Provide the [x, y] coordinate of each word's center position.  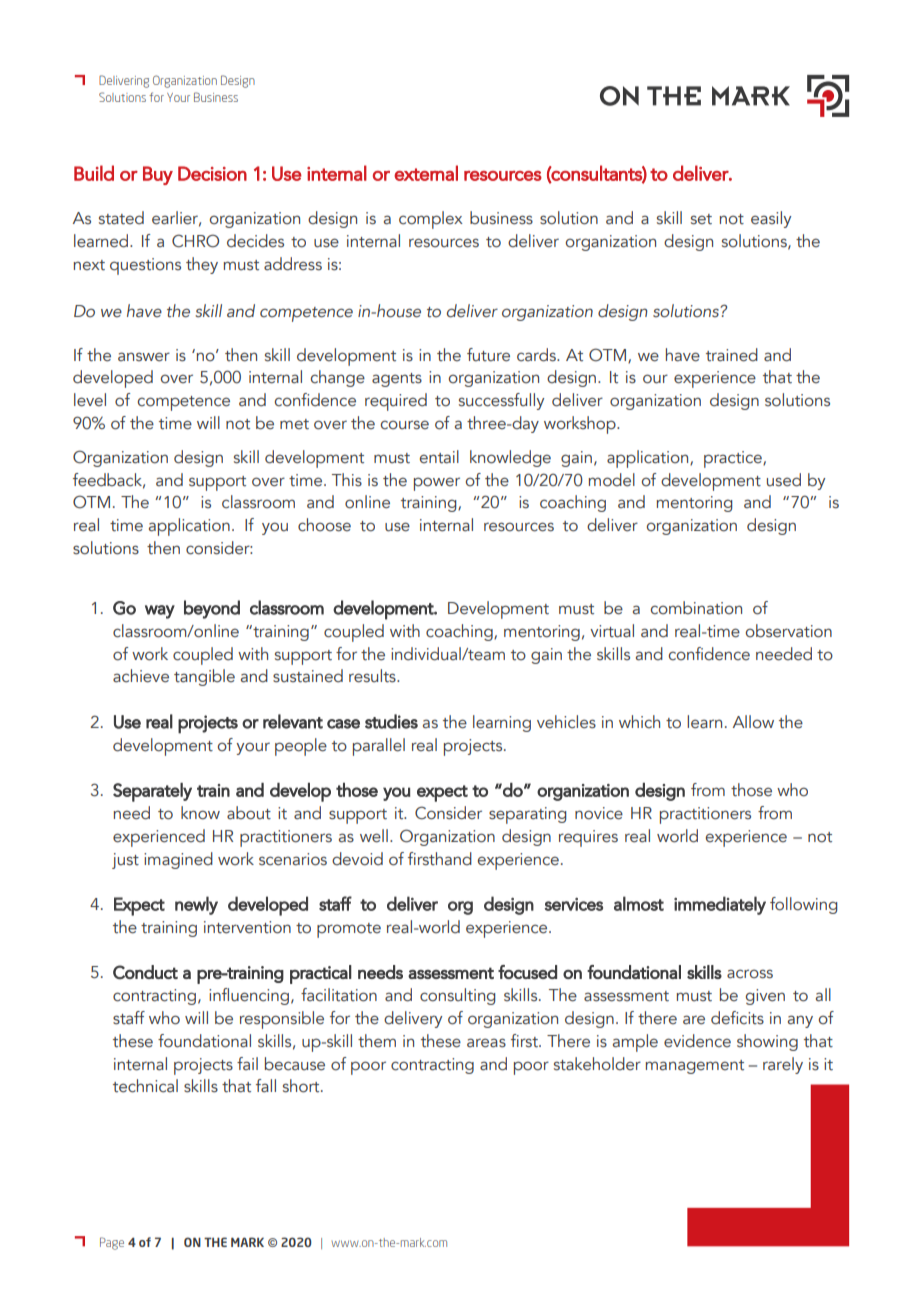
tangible [204, 677]
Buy [158, 175]
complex [431, 220]
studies [391, 721]
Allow [753, 722]
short [302, 1086]
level [90, 400]
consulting [457, 996]
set [701, 219]
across [750, 974]
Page [112, 1243]
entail [439, 457]
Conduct [145, 972]
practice [734, 459]
